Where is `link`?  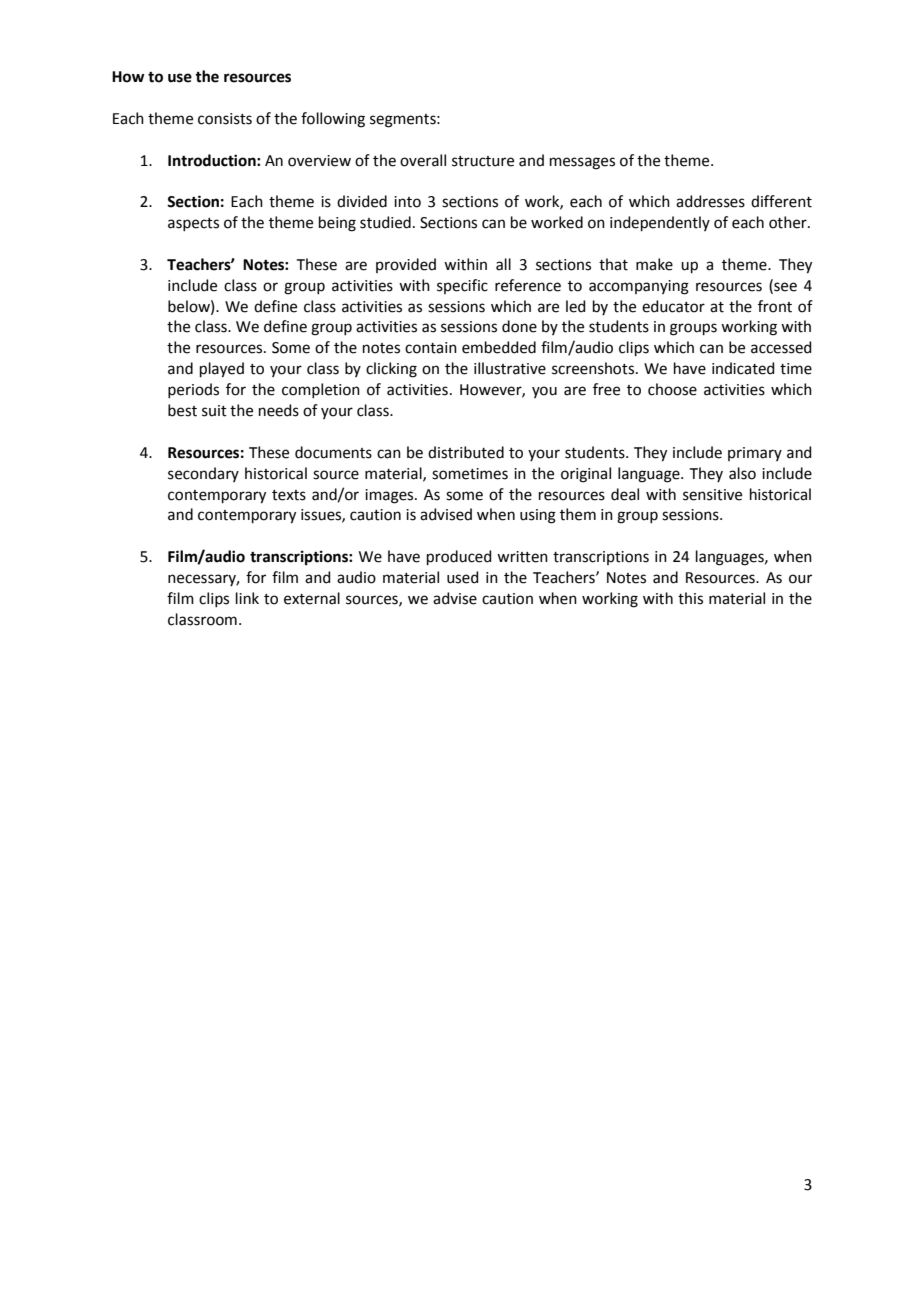
link is located at coordinates (247, 598).
